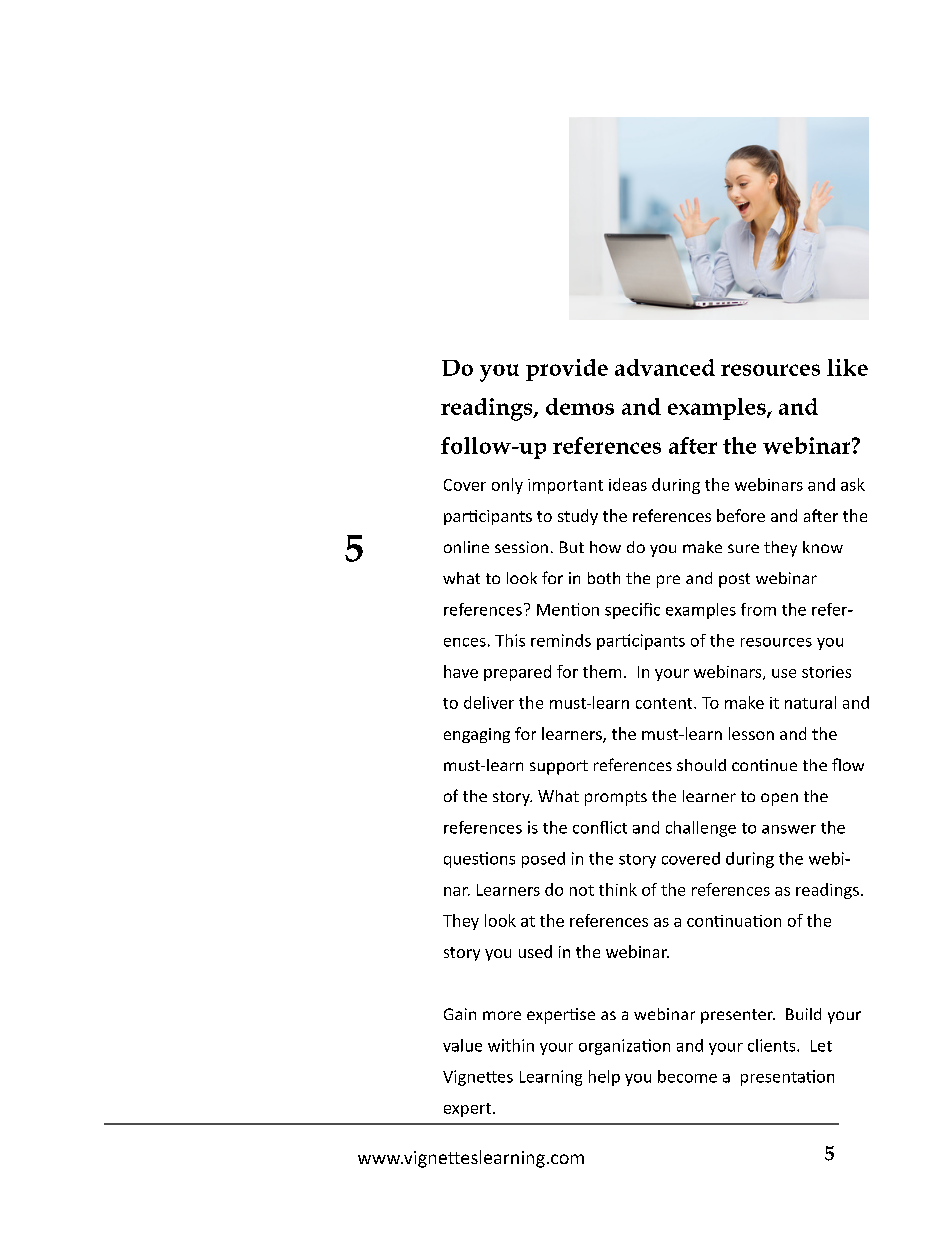 Image resolution: width=952 pixels, height=1233 pixels. Describe the element at coordinates (479, 860) in the screenshot. I see `questions` at that location.
